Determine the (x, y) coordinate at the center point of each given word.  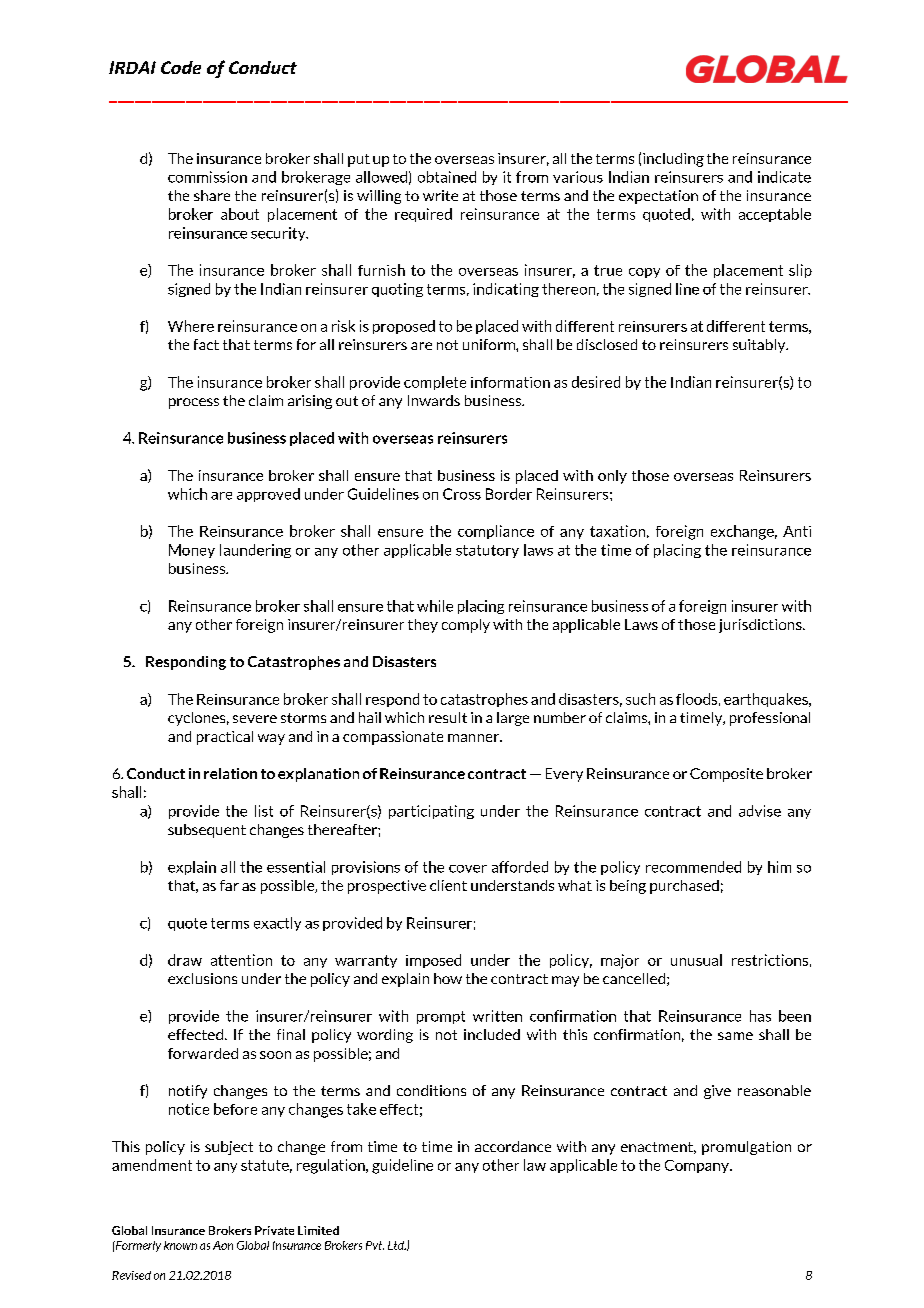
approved (268, 495)
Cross (462, 494)
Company (698, 1166)
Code (181, 67)
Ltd (397, 1245)
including (673, 160)
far (229, 885)
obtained (447, 177)
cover (468, 869)
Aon (223, 1245)
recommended (693, 867)
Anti (797, 531)
